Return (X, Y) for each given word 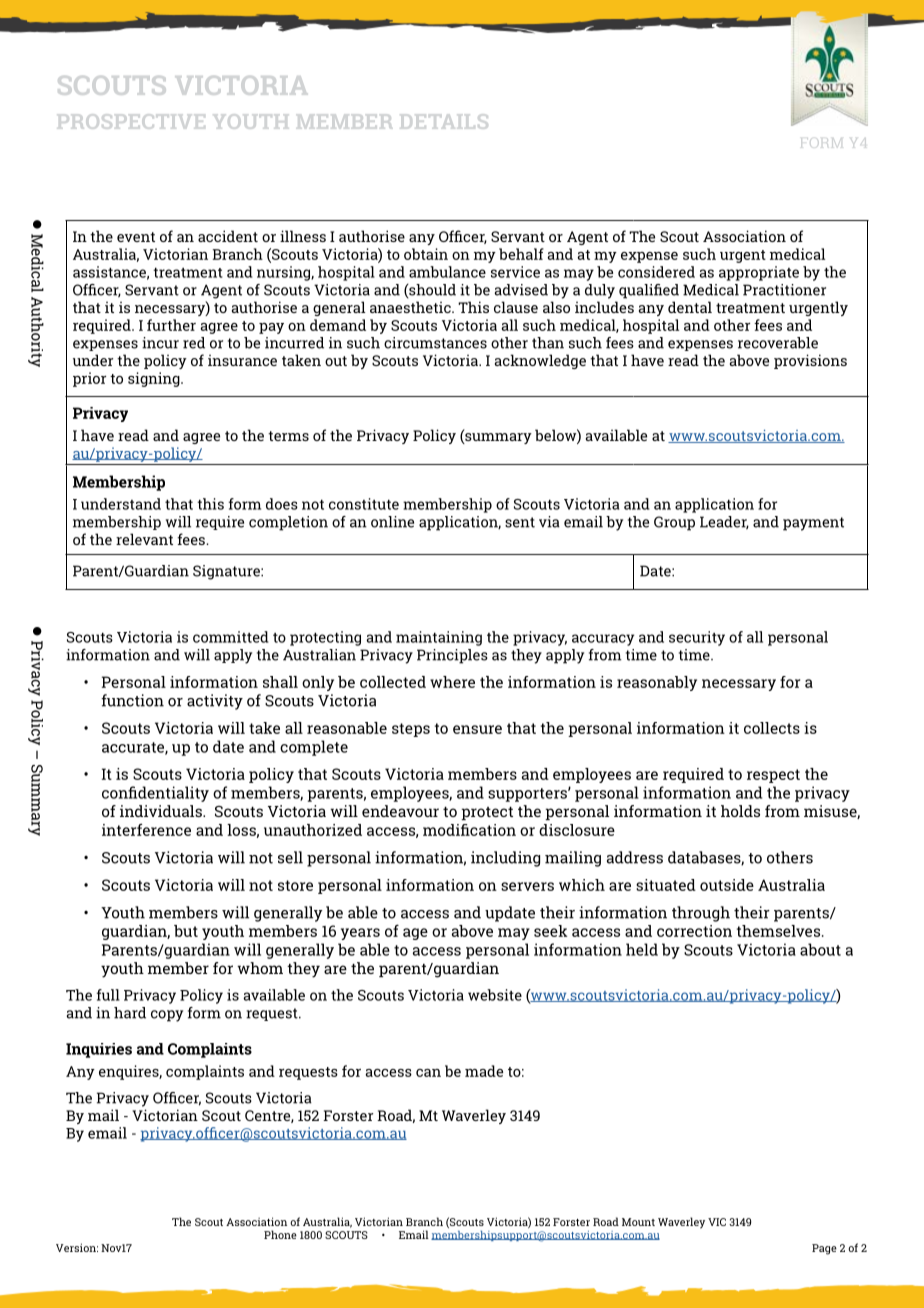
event (136, 237)
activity (215, 702)
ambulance (447, 272)
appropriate (759, 273)
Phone (280, 1234)
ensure (477, 729)
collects (772, 728)
